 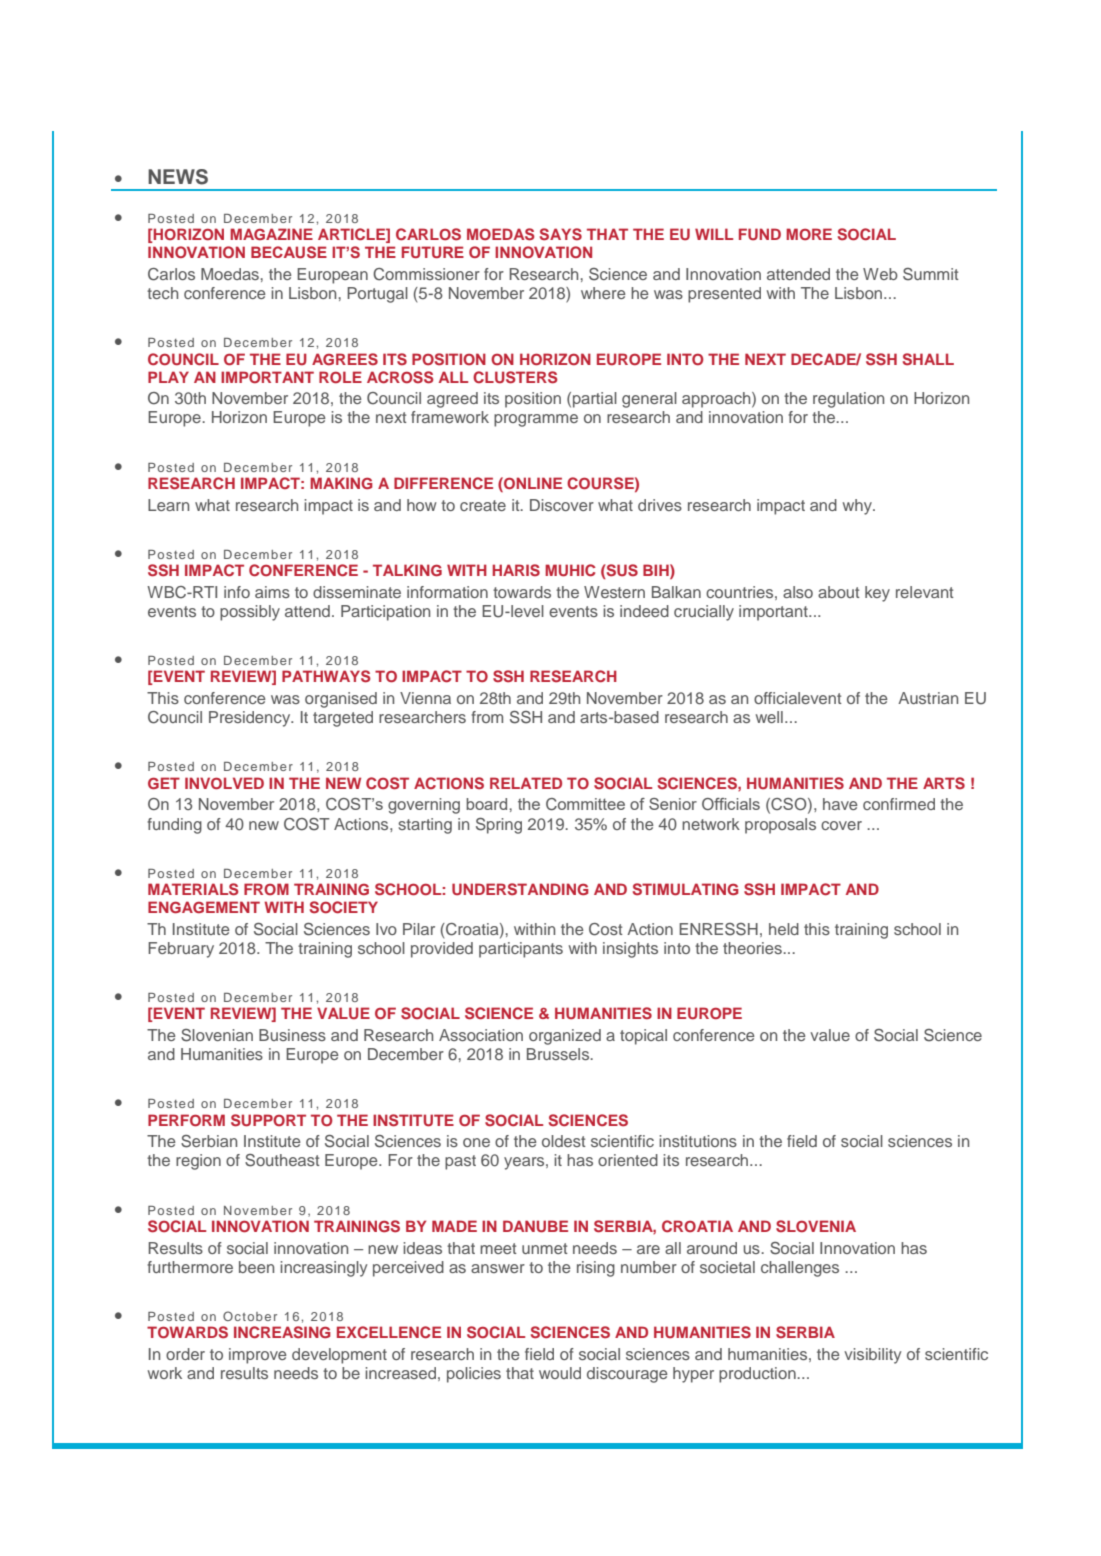 What do you see at coordinates (272, 592) in the screenshot?
I see `aims` at bounding box center [272, 592].
